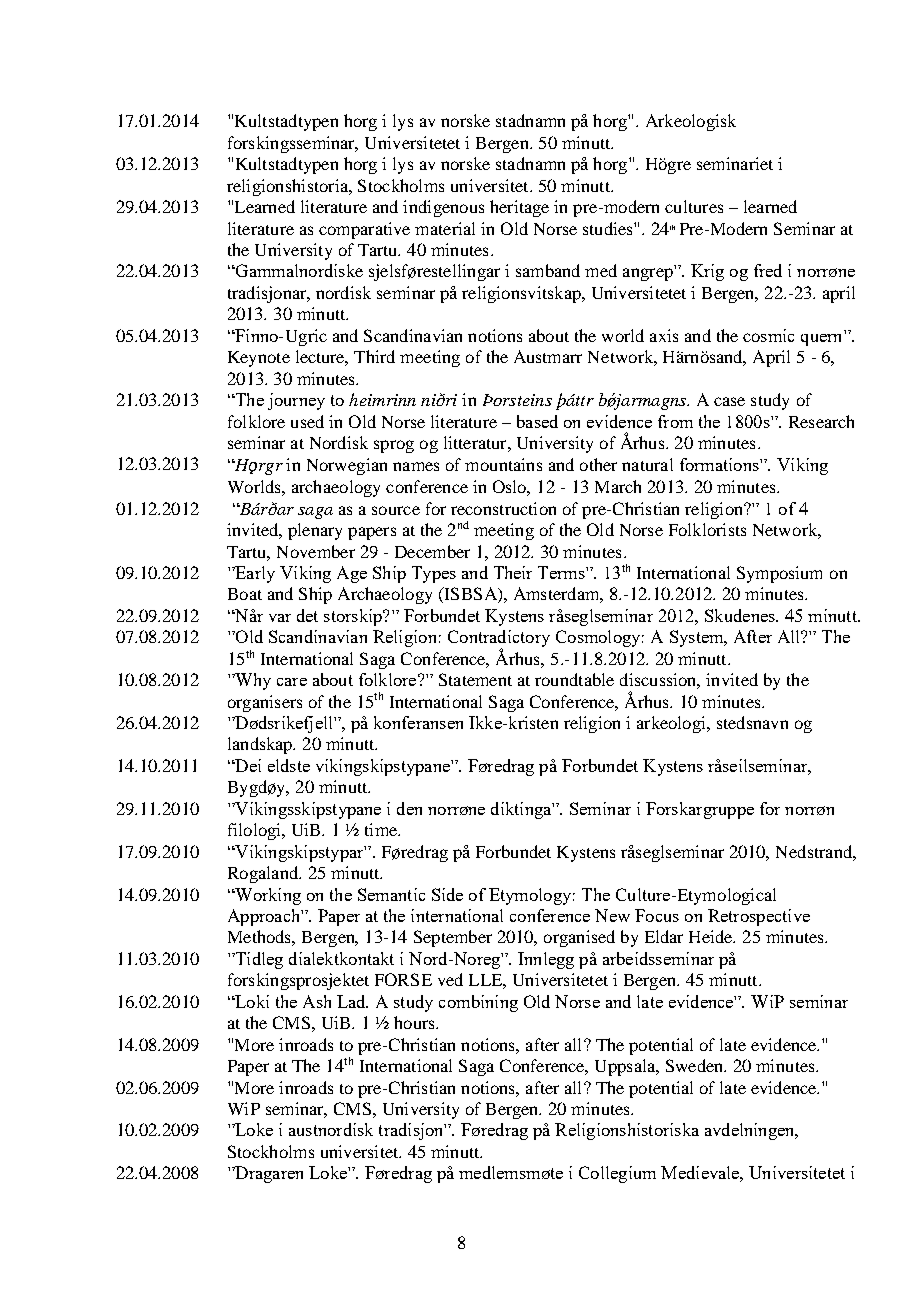 Image resolution: width=924 pixels, height=1308 pixels. I want to click on heritage, so click(519, 208).
